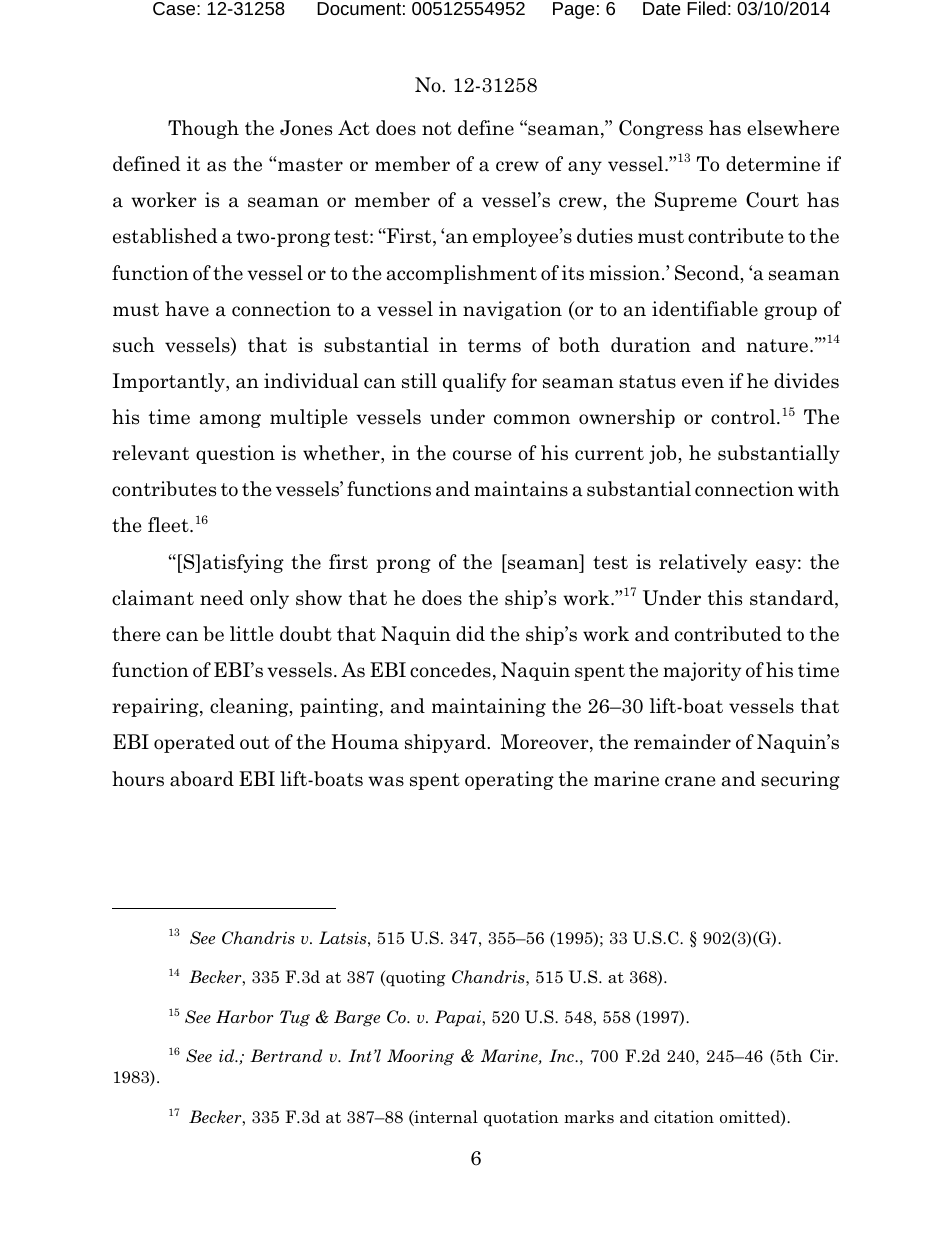  I want to click on qualify, so click(474, 382).
